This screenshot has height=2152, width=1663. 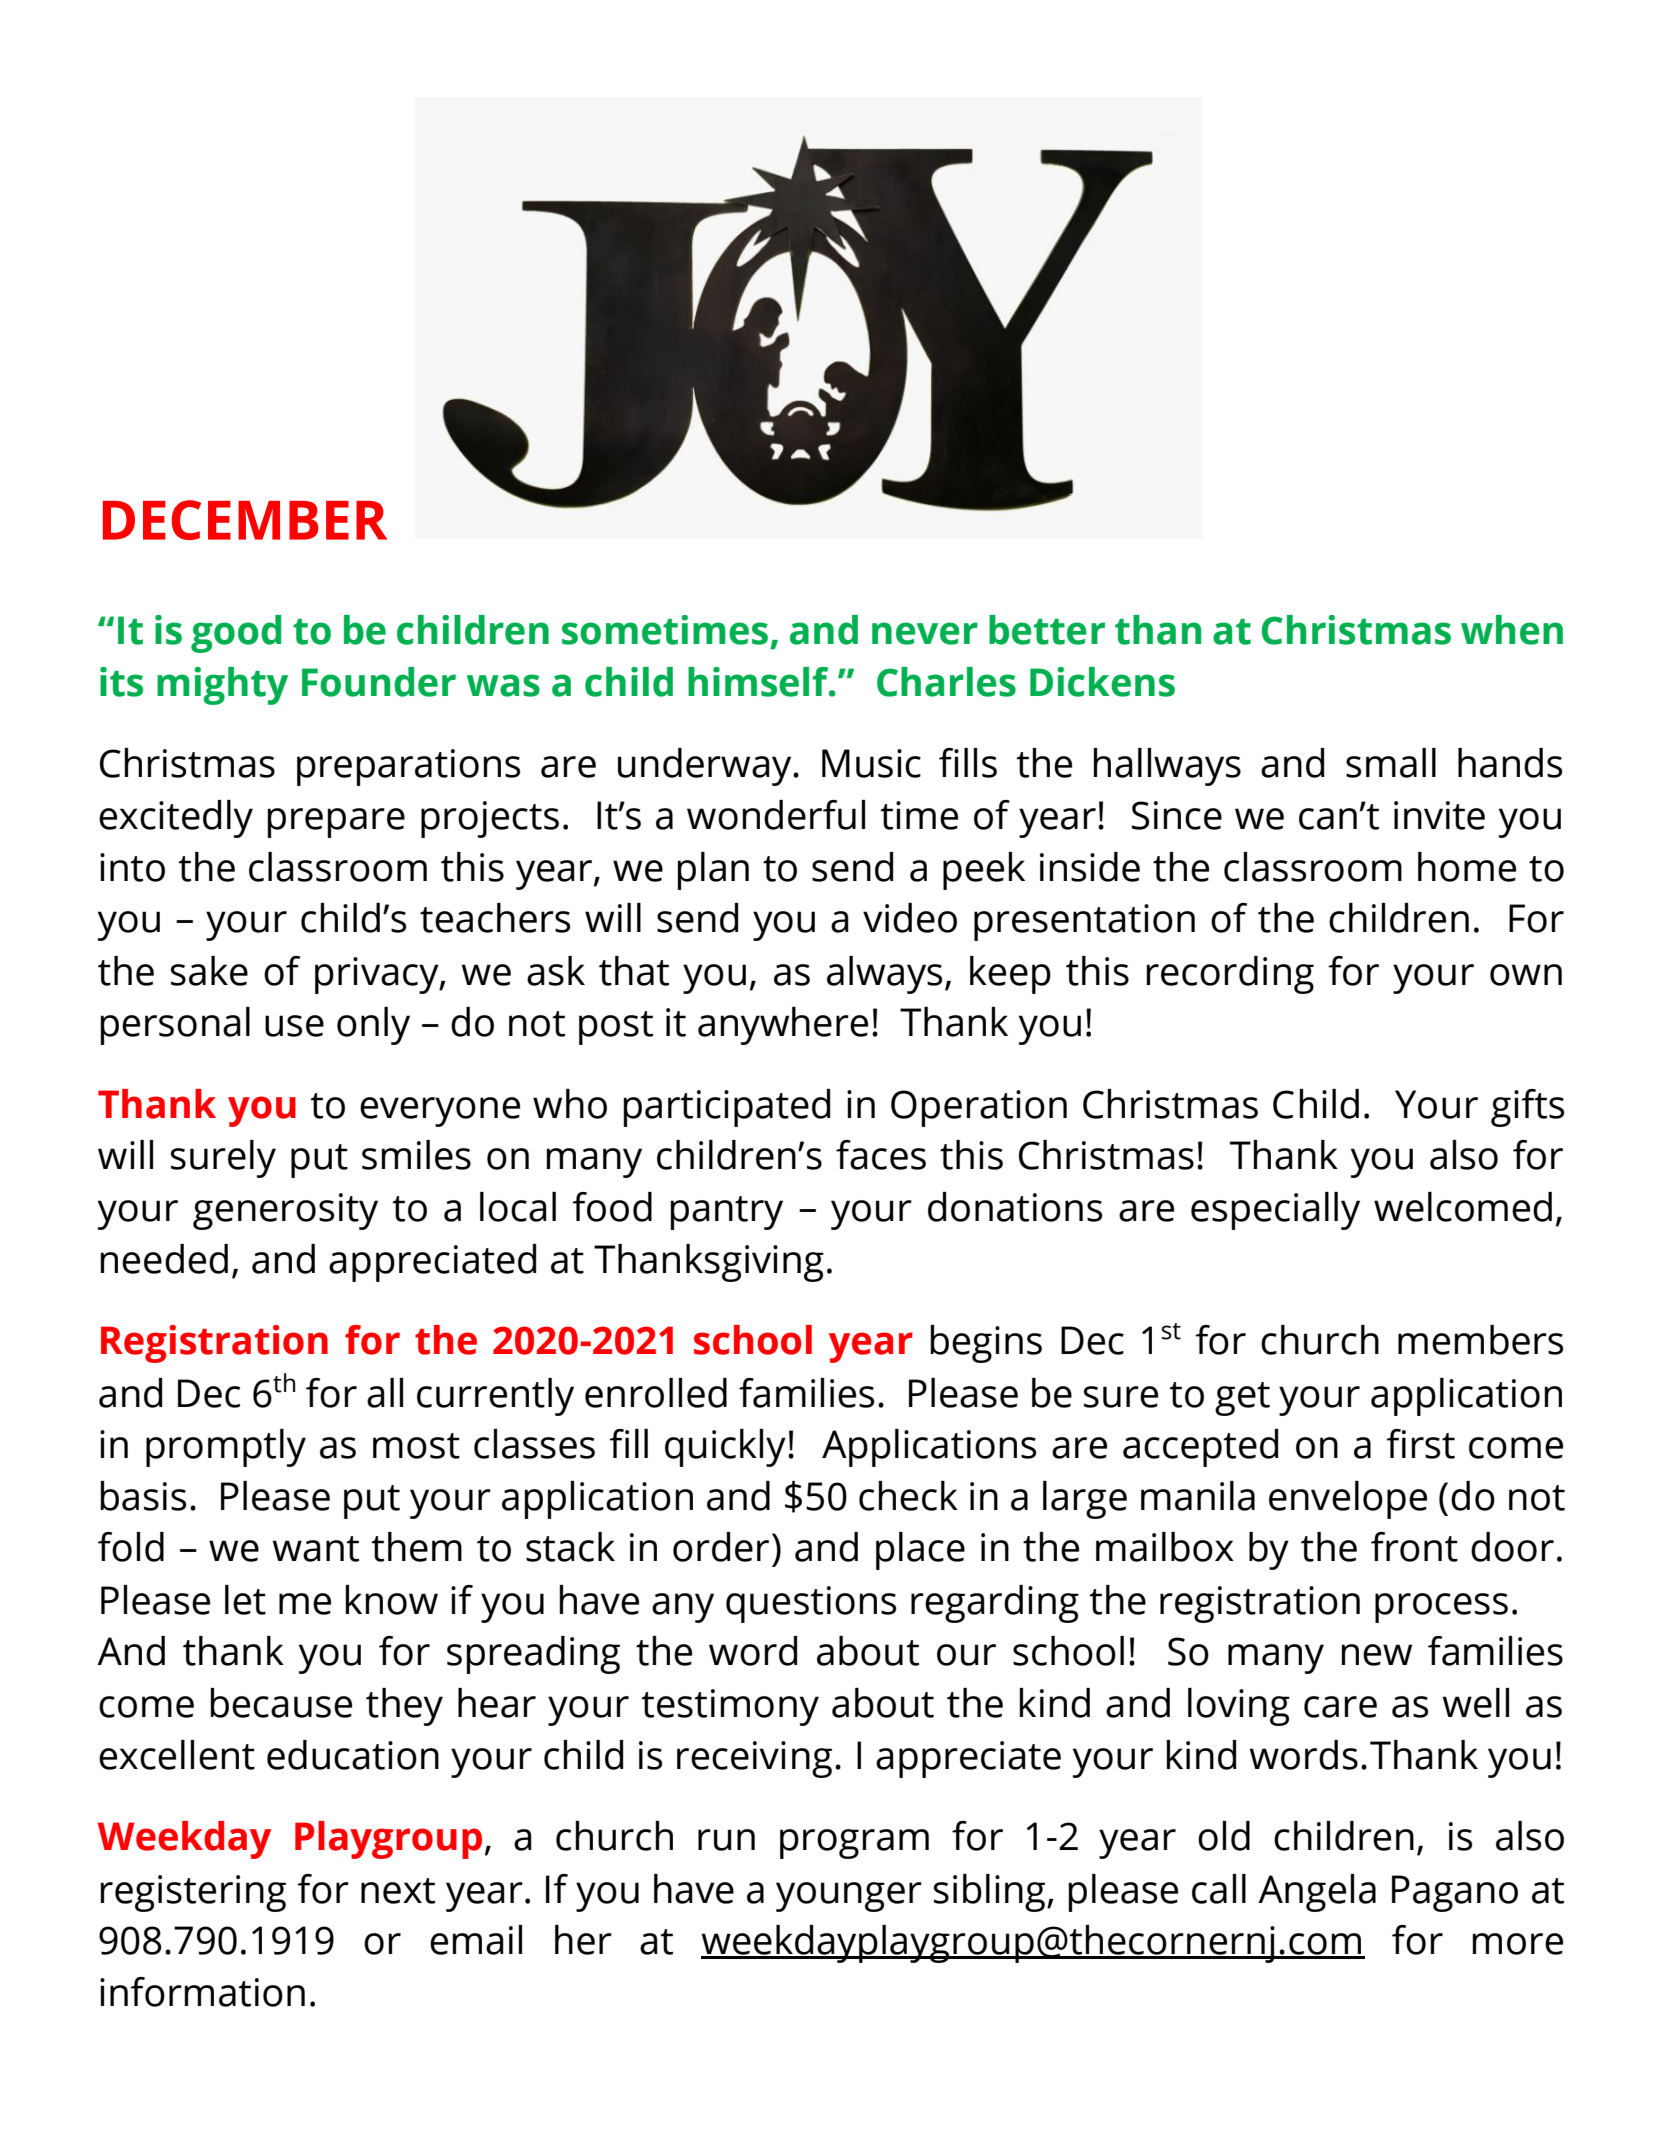 I want to click on process, so click(x=1441, y=1608).
